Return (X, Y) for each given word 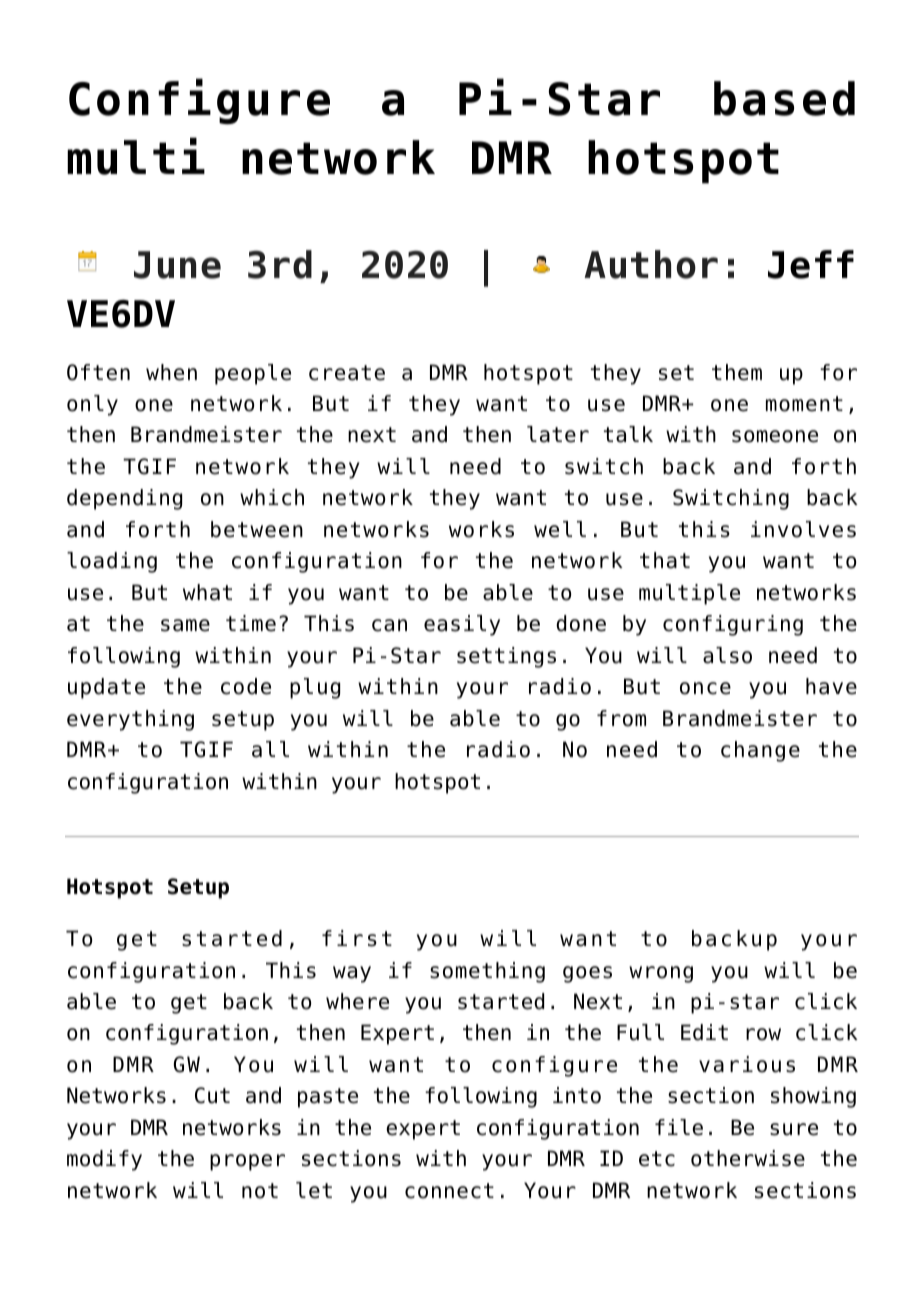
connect (449, 1191)
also (727, 655)
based (784, 98)
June (177, 265)
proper (247, 1162)
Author (651, 264)
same (185, 625)
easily (462, 625)
